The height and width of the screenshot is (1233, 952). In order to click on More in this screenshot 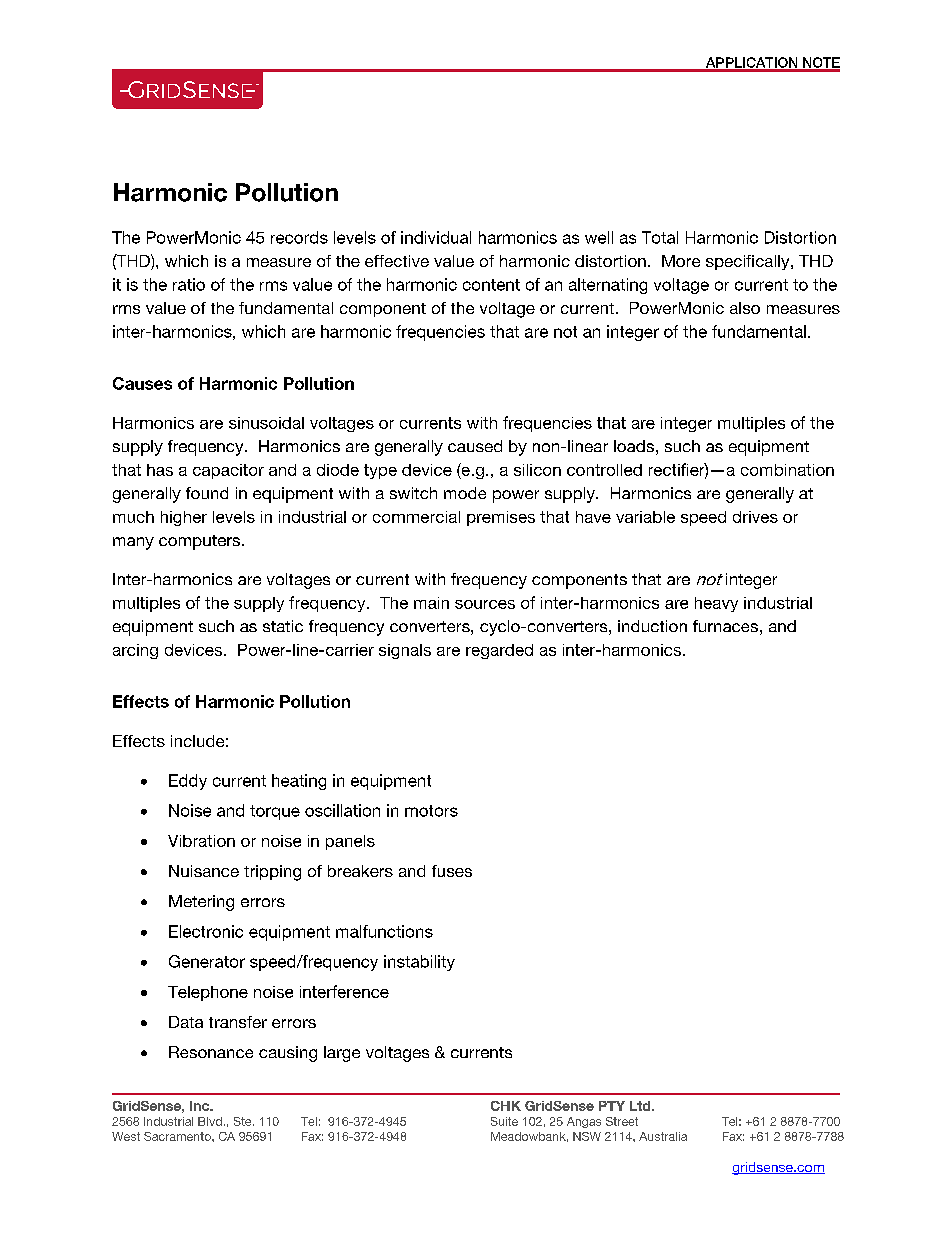, I will do `click(681, 261)`.
